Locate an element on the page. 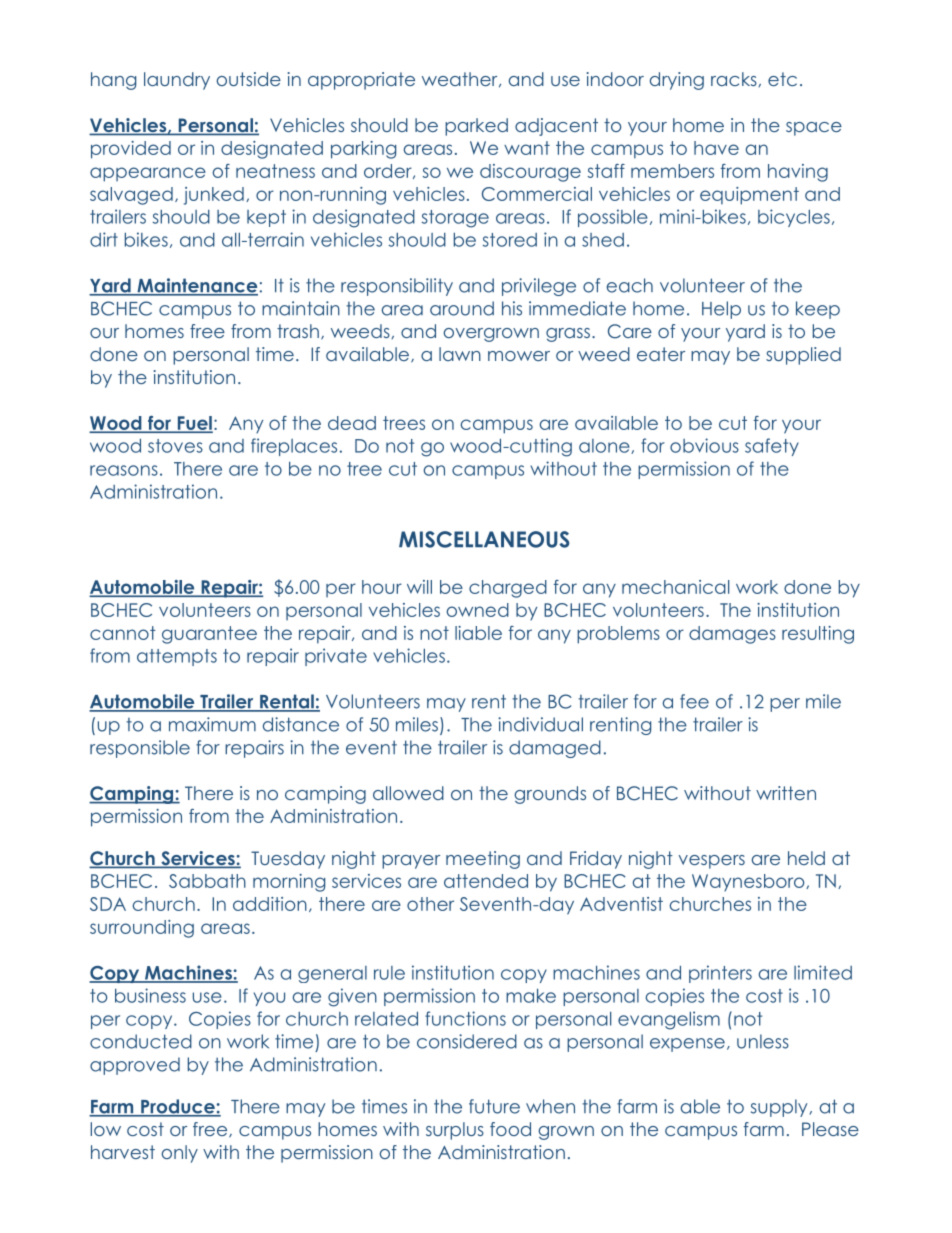  Produce is located at coordinates (178, 1107).
